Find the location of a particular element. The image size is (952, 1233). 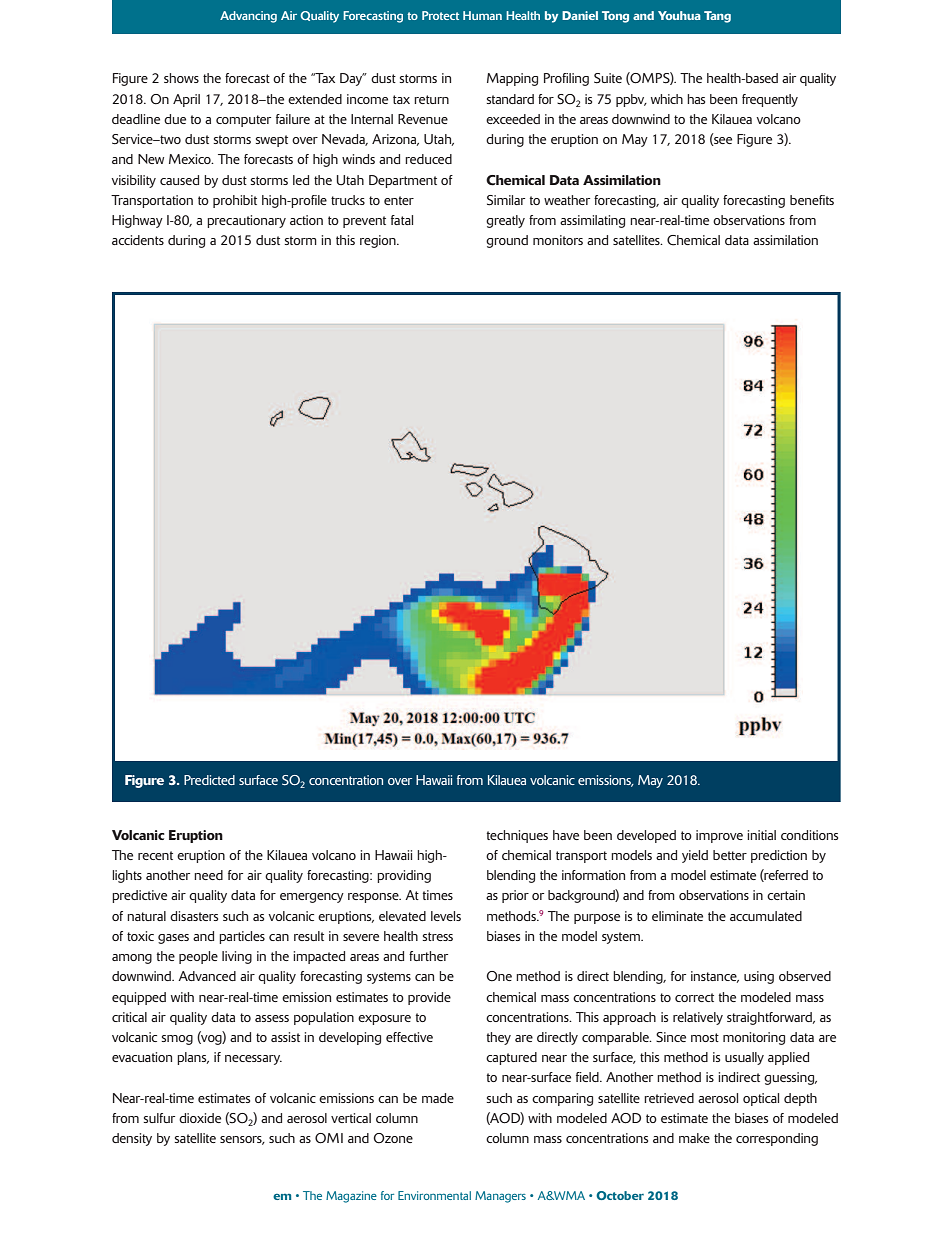

make is located at coordinates (694, 1138).
